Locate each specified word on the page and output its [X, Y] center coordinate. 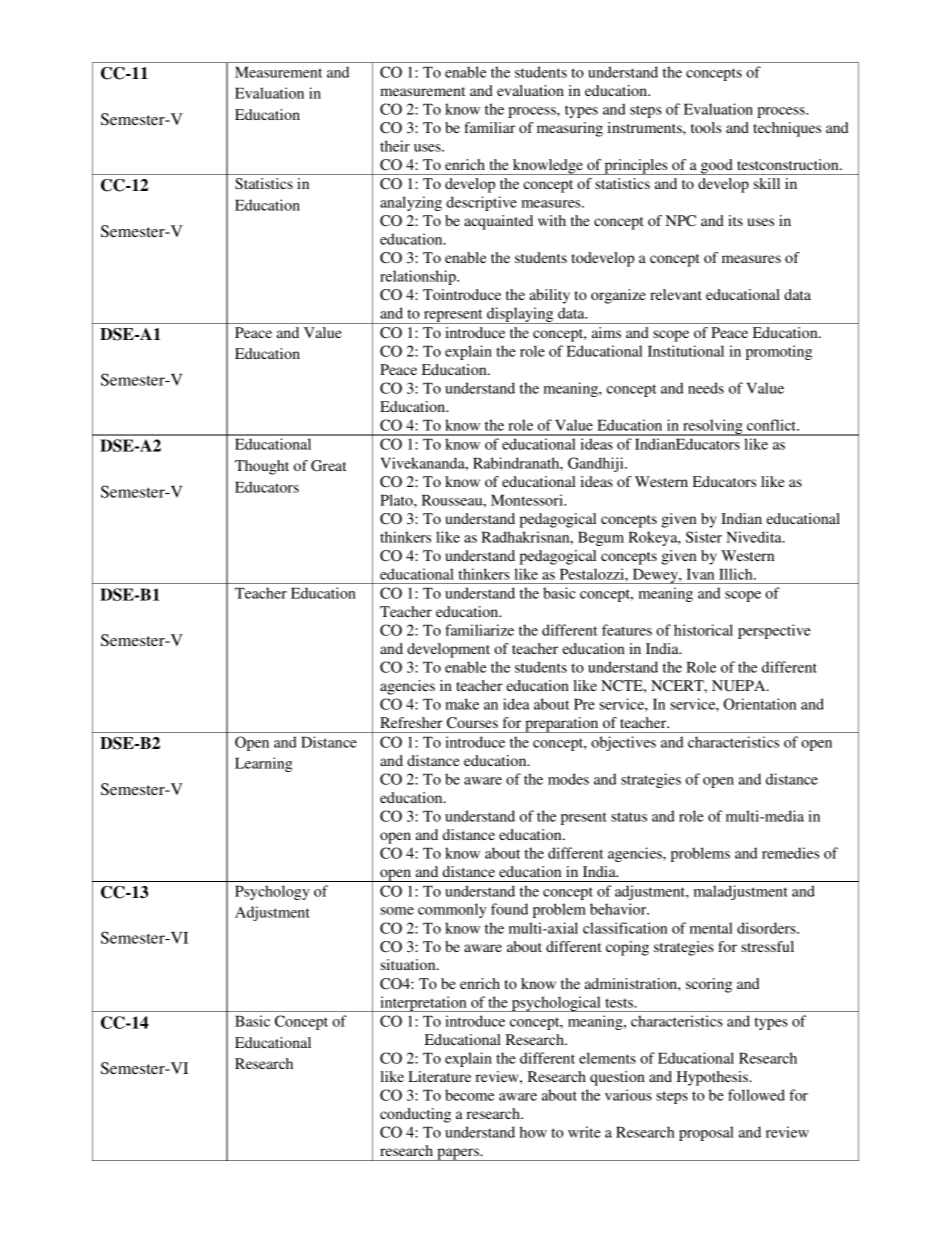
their [395, 146]
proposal [706, 1133]
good [717, 167]
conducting [415, 1115]
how [533, 1132]
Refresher [411, 722]
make [462, 704]
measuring [570, 129]
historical [703, 630]
